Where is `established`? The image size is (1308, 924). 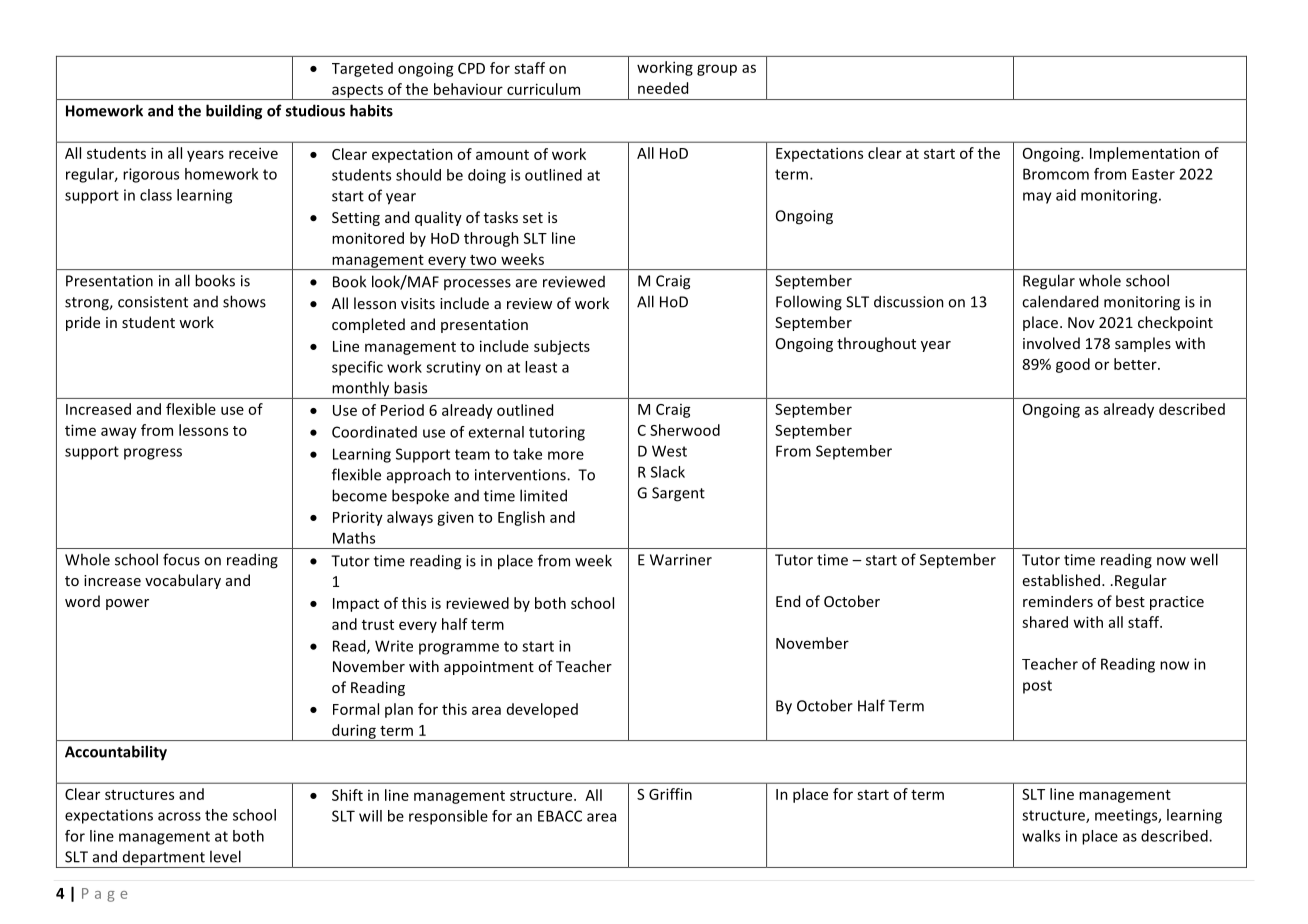
established is located at coordinates (1061, 580).
